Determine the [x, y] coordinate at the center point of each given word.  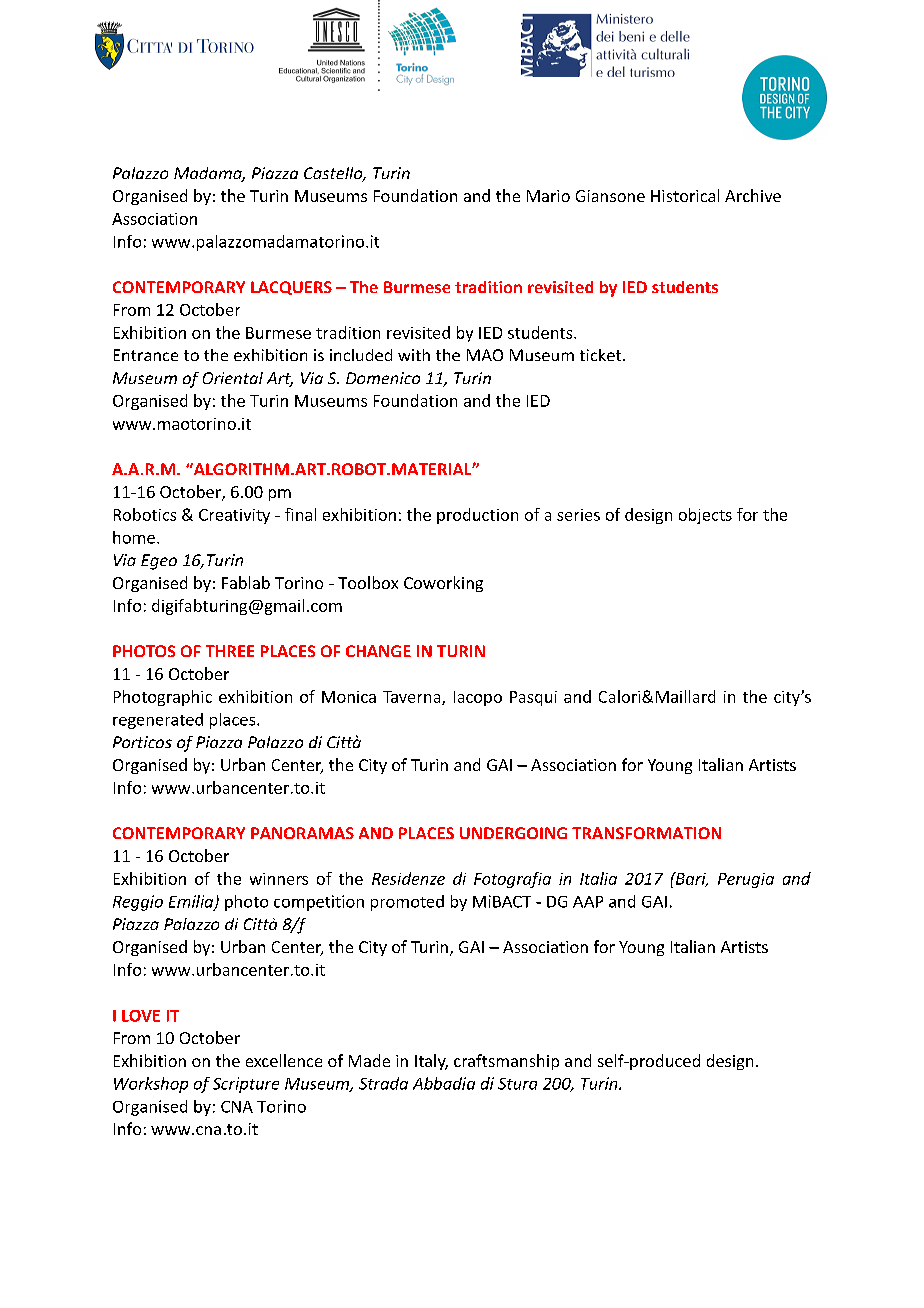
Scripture [246, 1085]
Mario [548, 196]
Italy [431, 1062]
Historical [685, 195]
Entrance [146, 355]
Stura [517, 1084]
